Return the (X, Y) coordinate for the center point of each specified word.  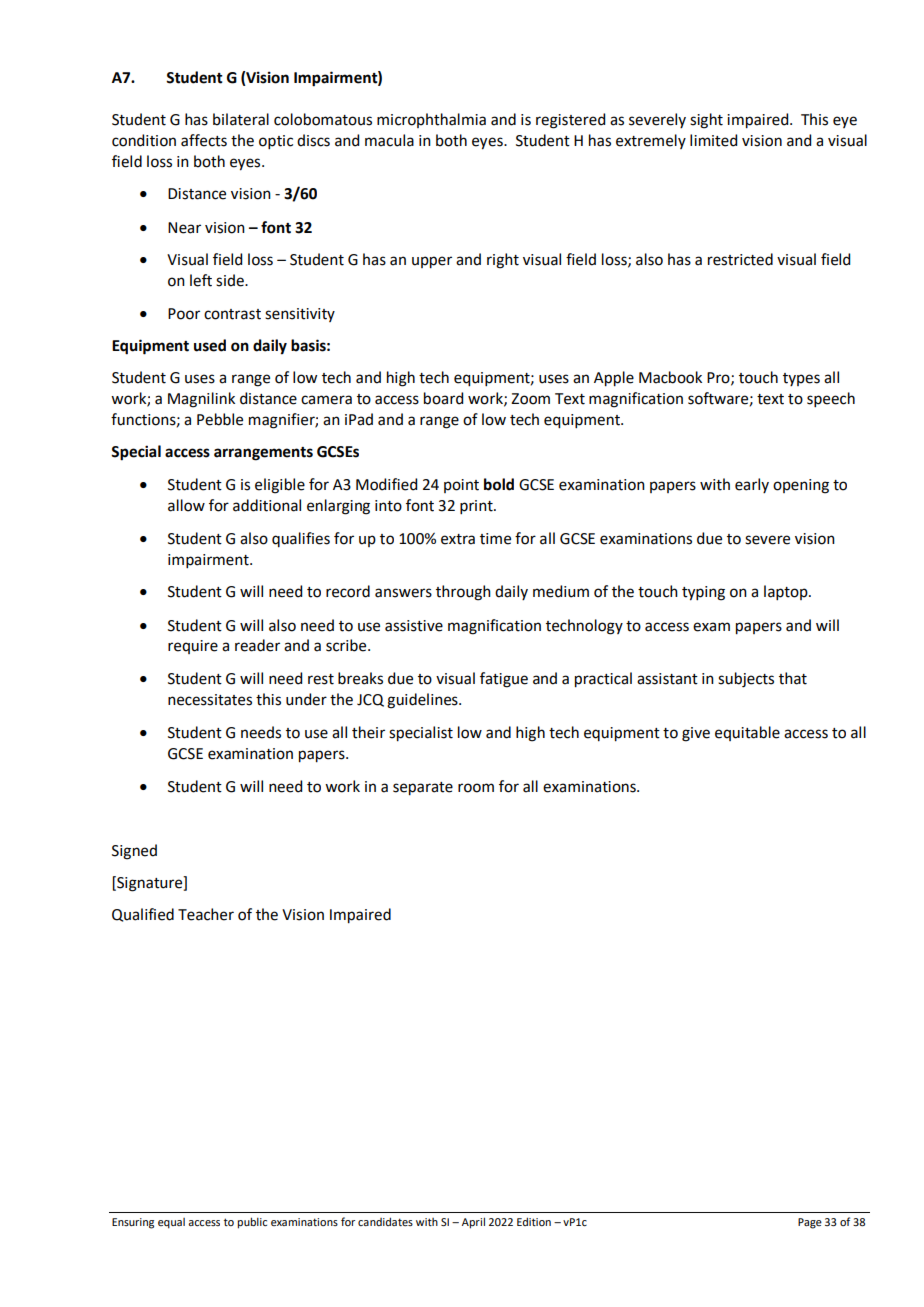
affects (204, 140)
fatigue (504, 680)
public (252, 1223)
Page (810, 1223)
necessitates (210, 700)
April (473, 1223)
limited (713, 140)
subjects (746, 680)
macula (389, 140)
